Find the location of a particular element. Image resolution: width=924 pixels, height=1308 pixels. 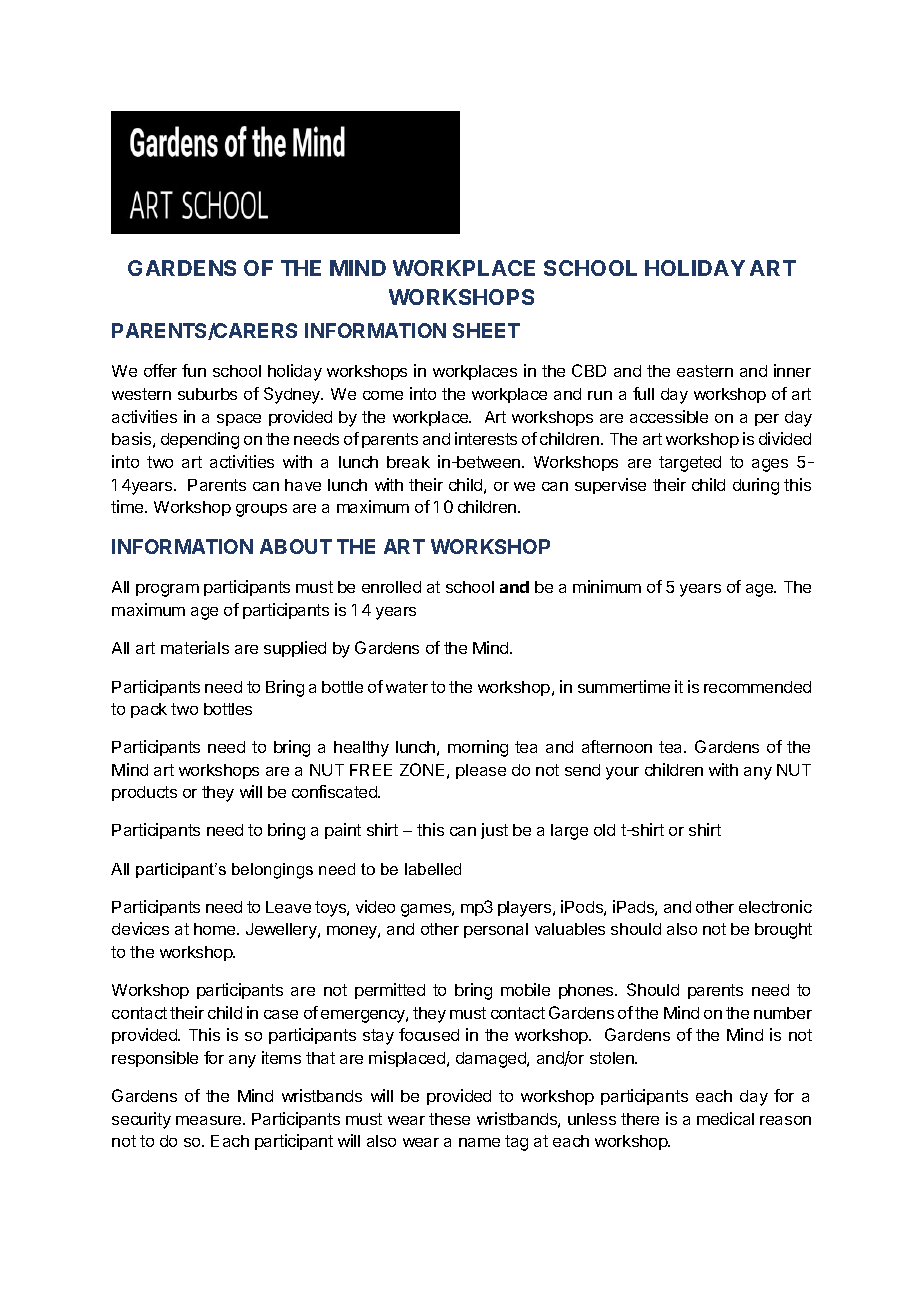

during is located at coordinates (756, 486).
